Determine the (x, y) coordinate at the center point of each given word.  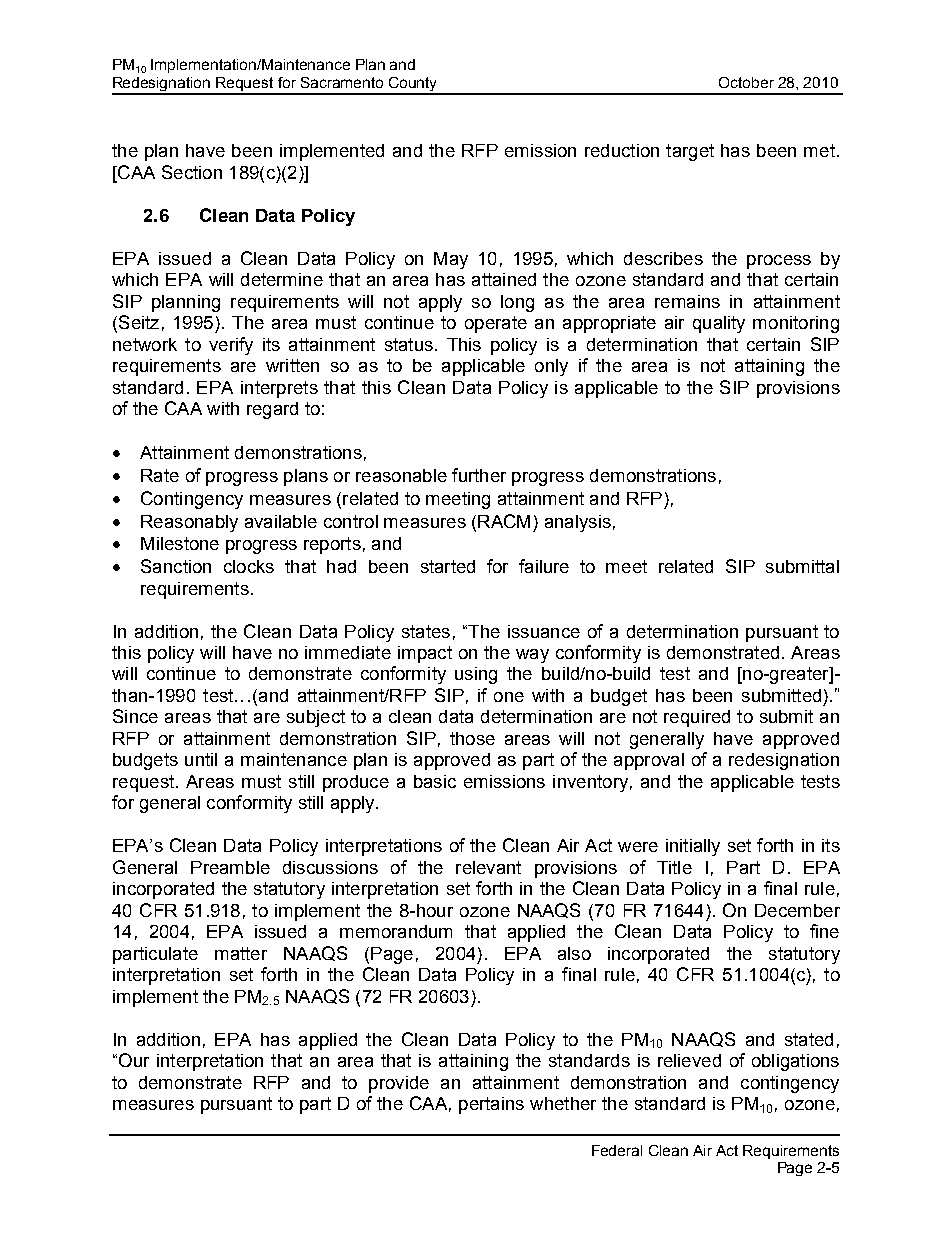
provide (399, 1084)
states (426, 631)
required (697, 718)
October (746, 82)
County (413, 85)
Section (192, 172)
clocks (249, 566)
